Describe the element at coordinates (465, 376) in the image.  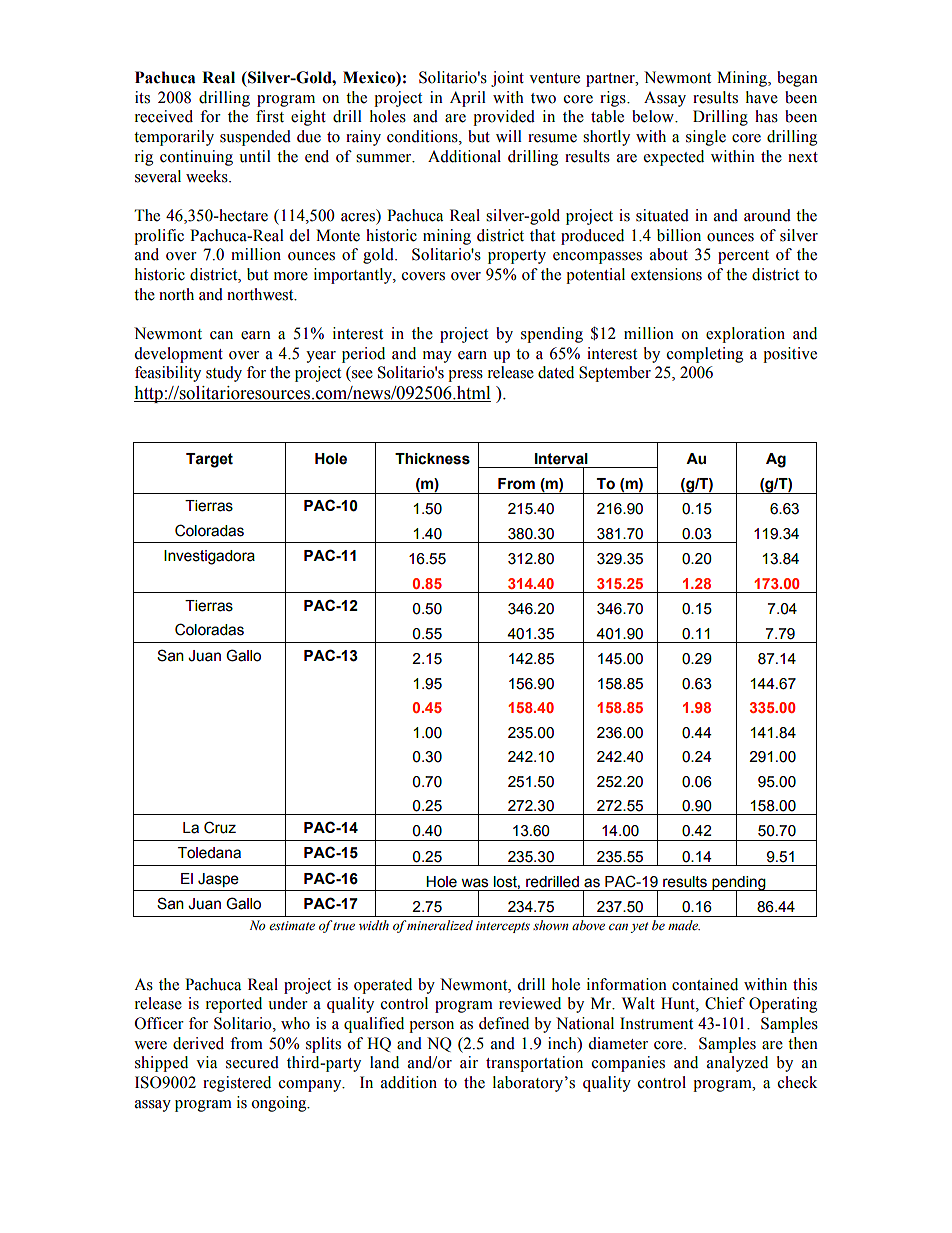
I see `press` at that location.
